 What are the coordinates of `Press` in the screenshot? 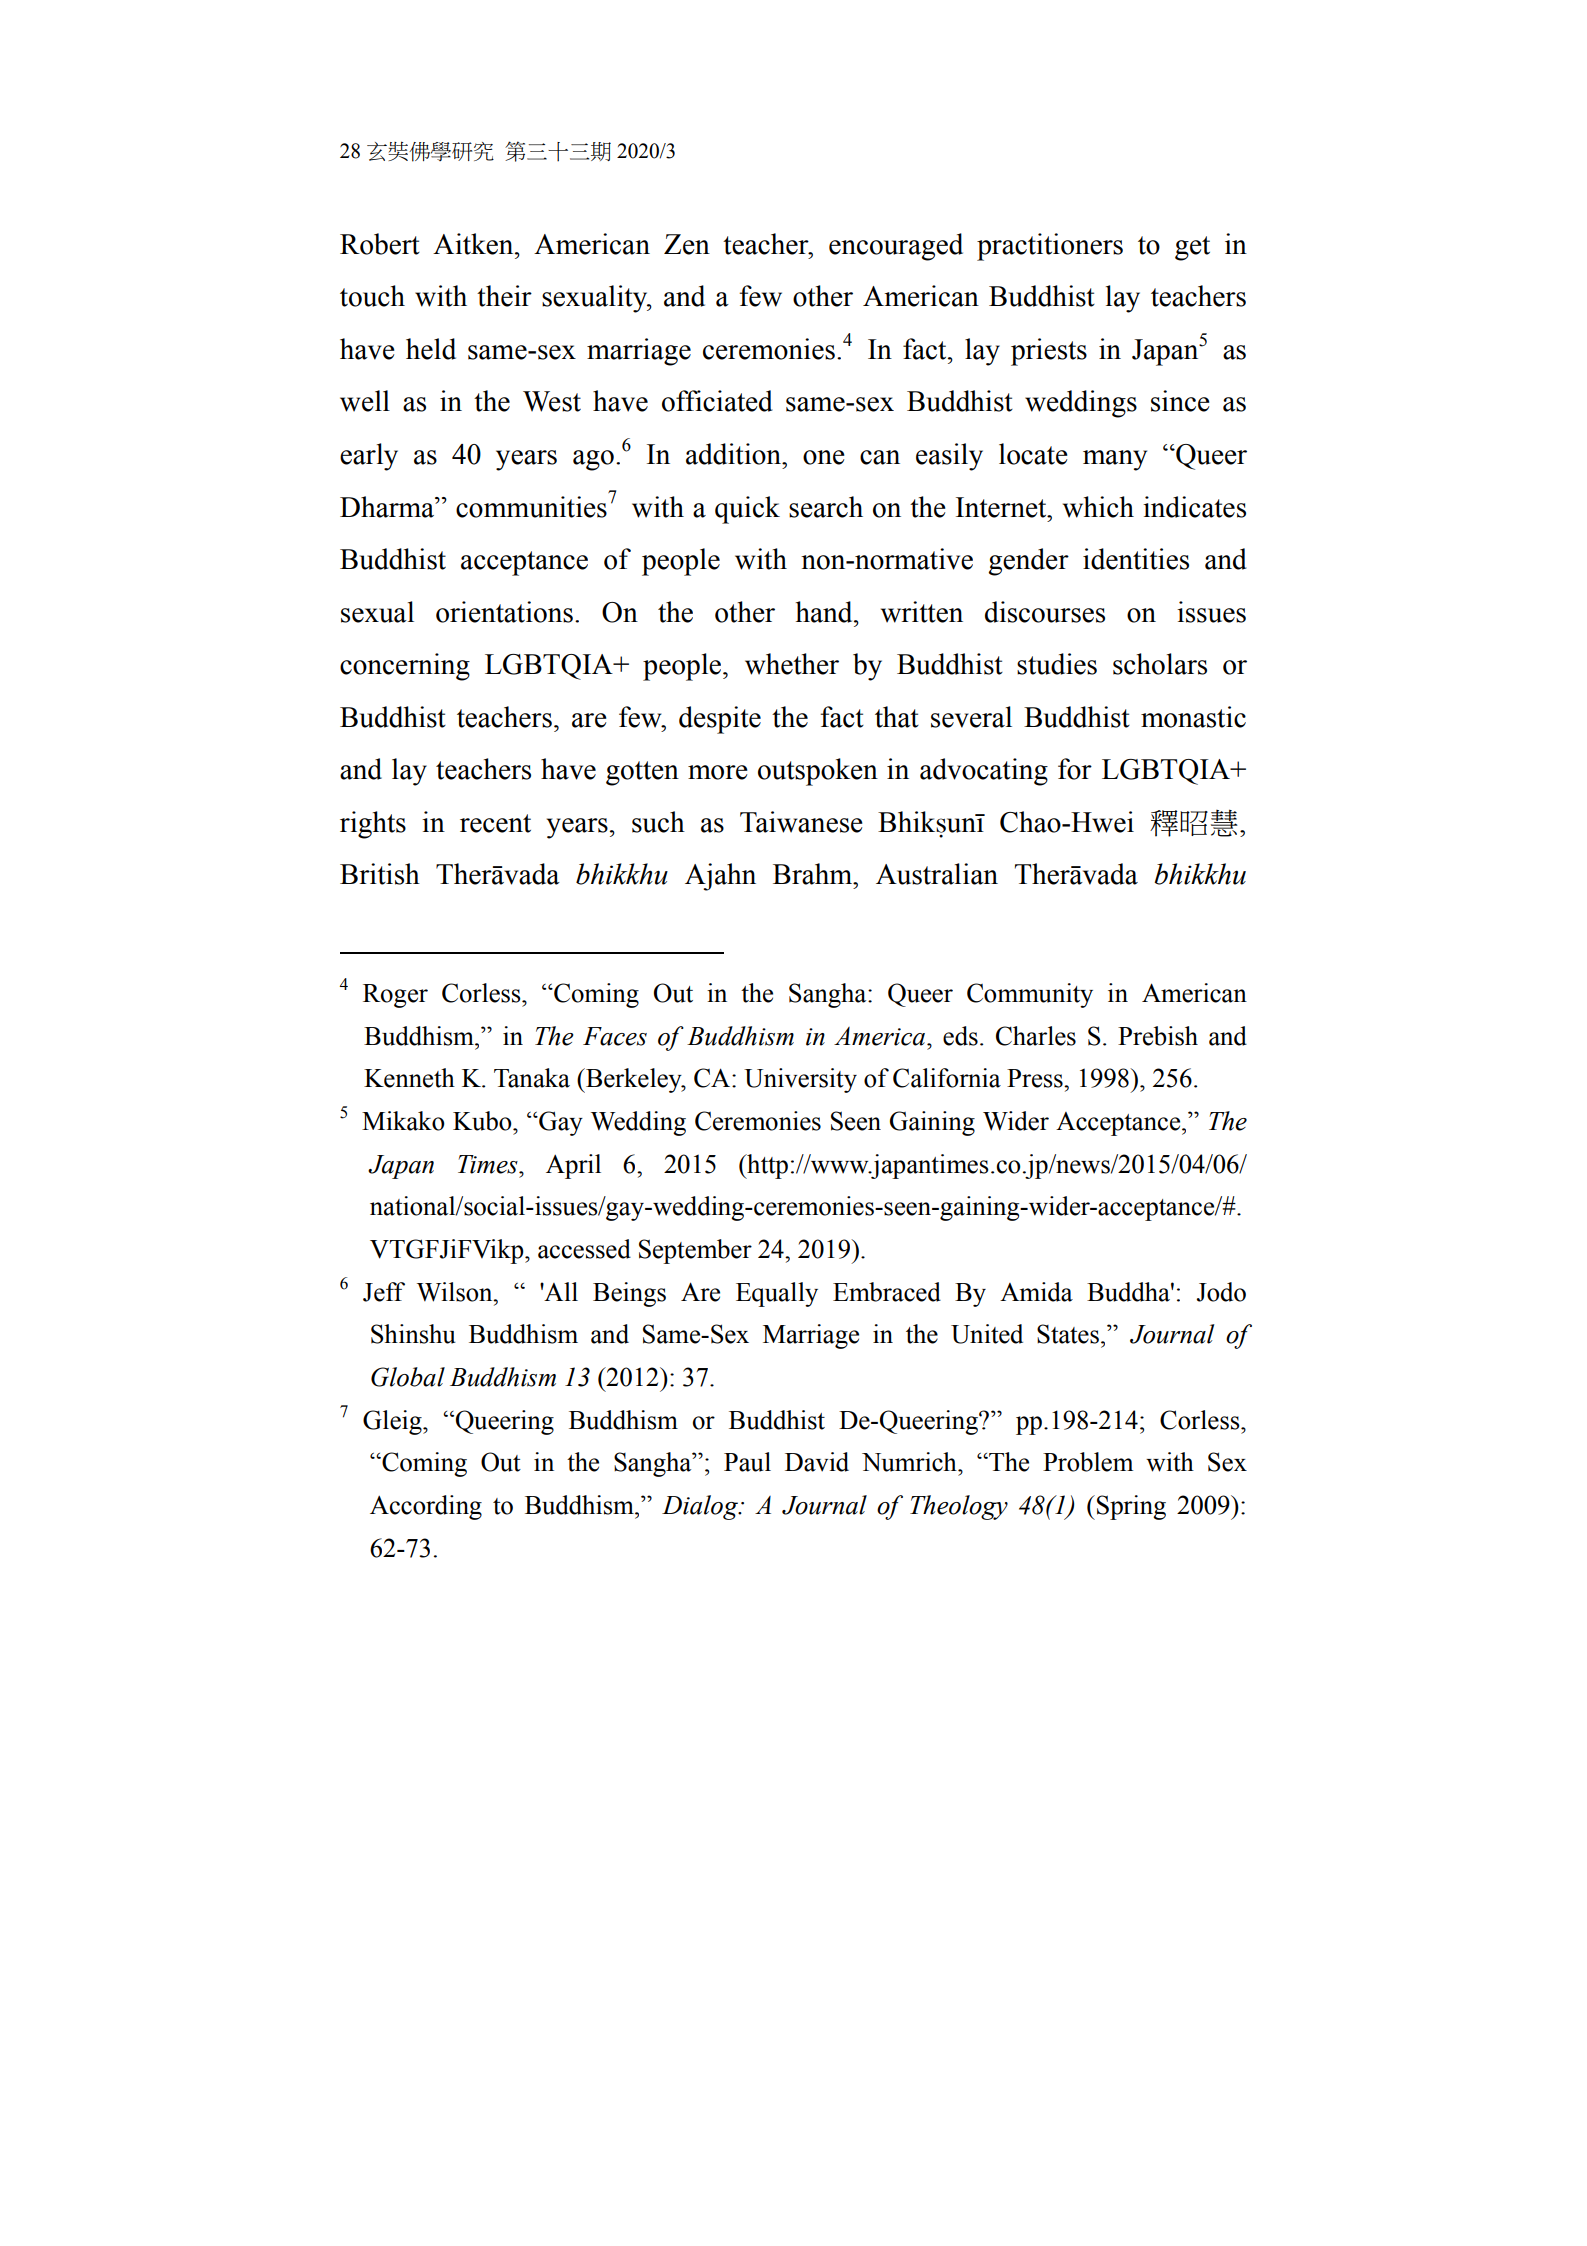 It's located at (1036, 1078).
